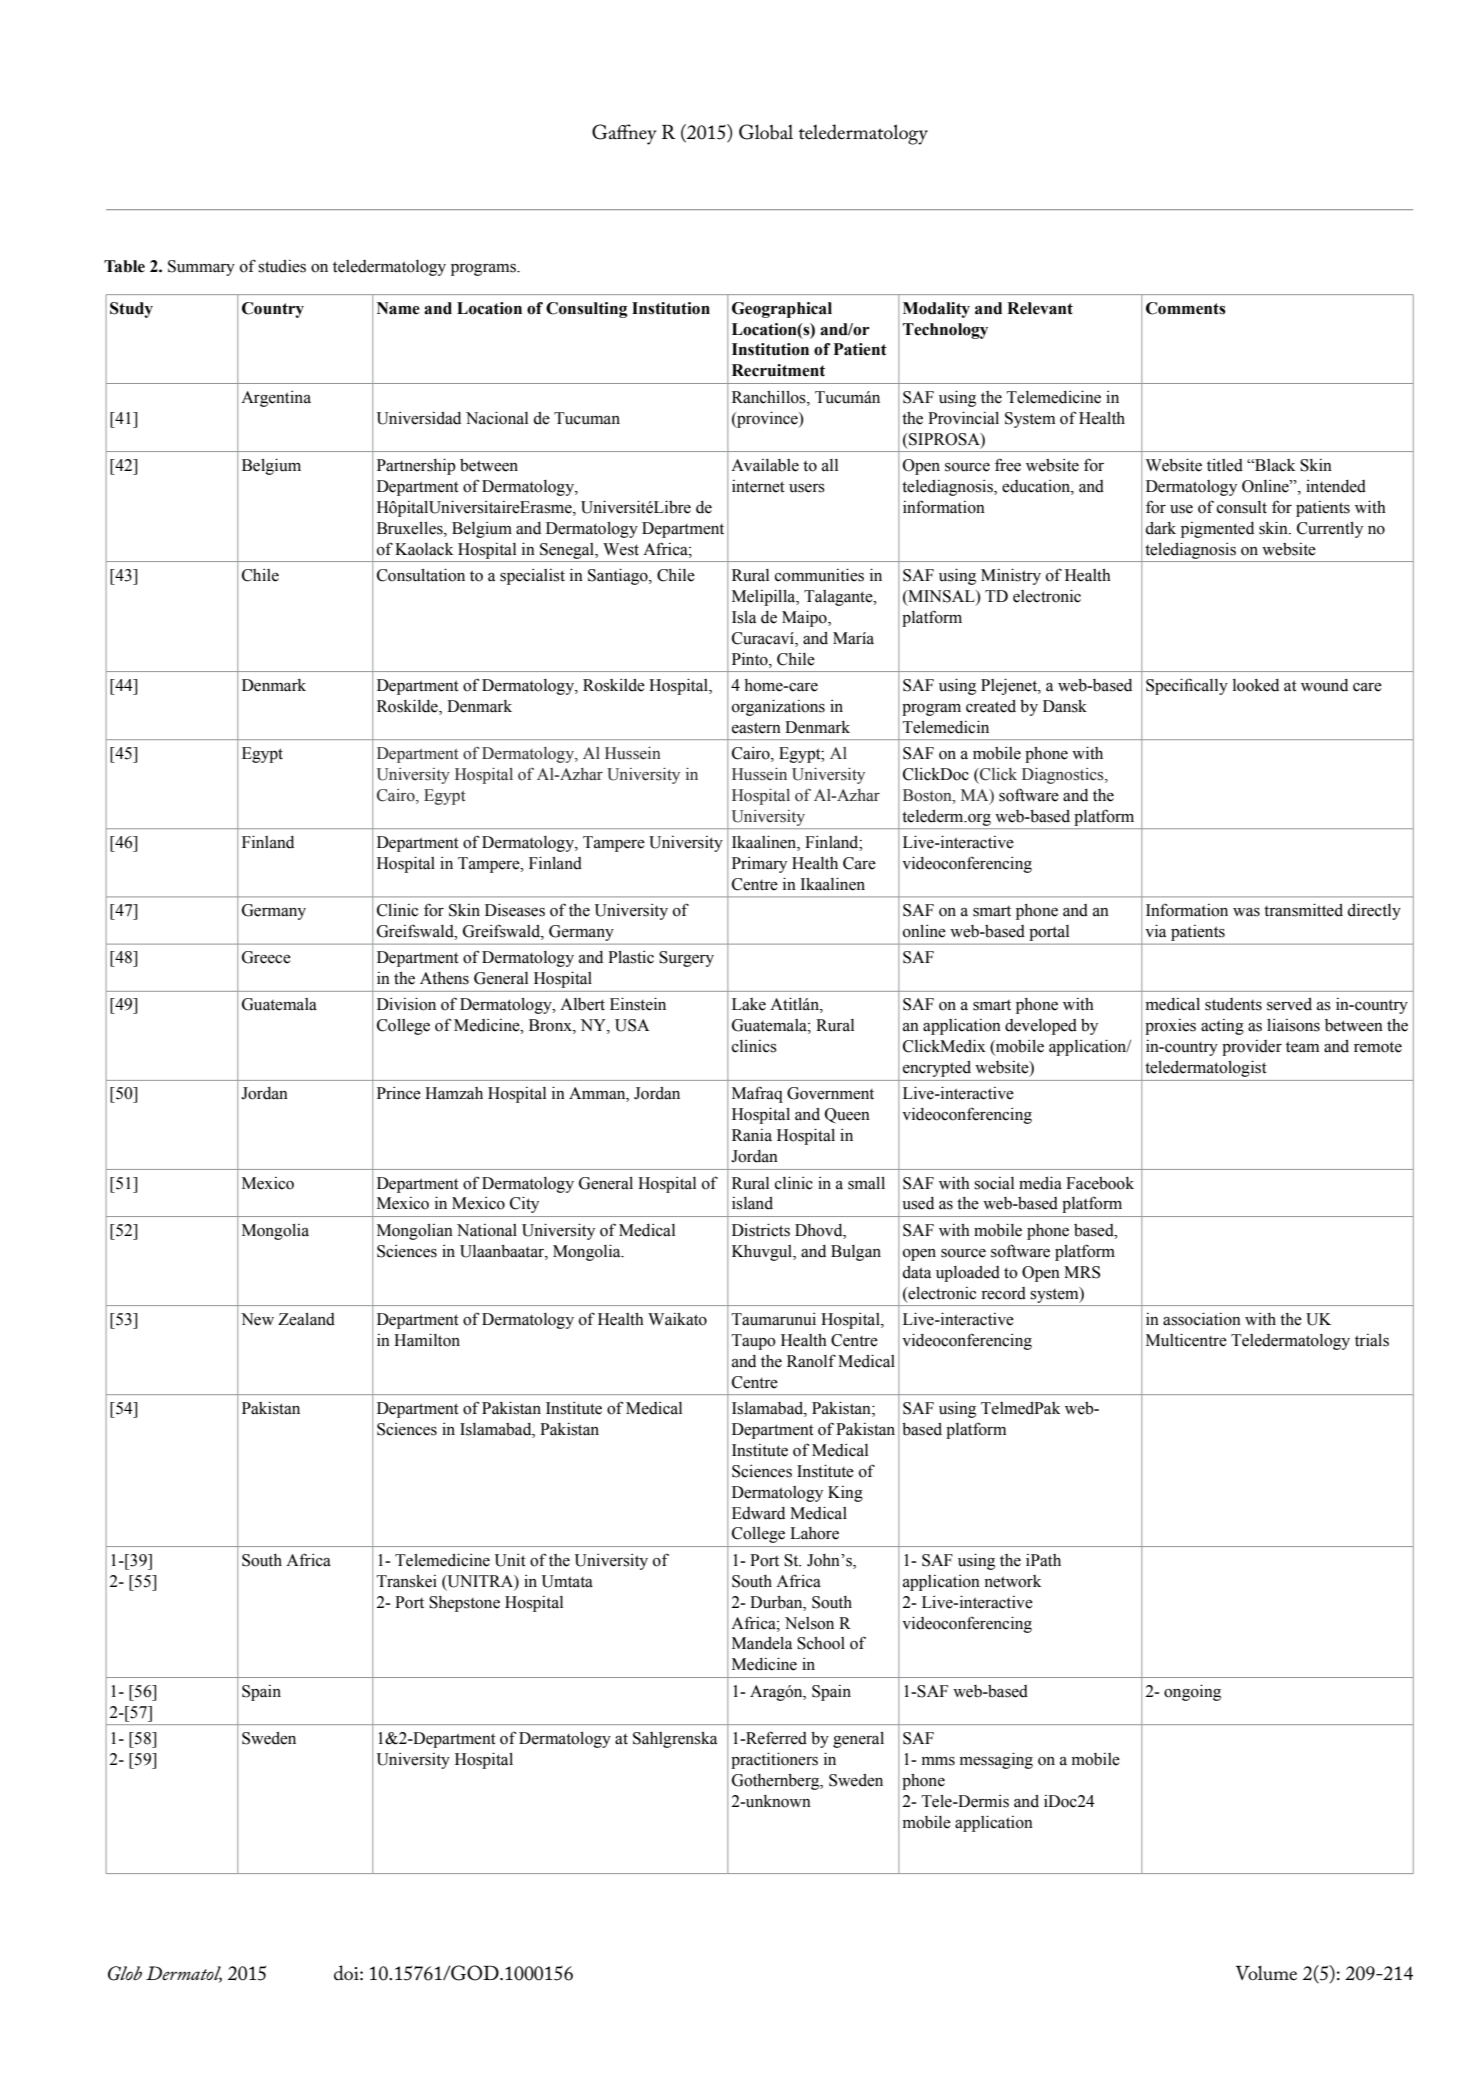 The image size is (1484, 2099). Describe the element at coordinates (282, 266) in the screenshot. I see `studies` at that location.
